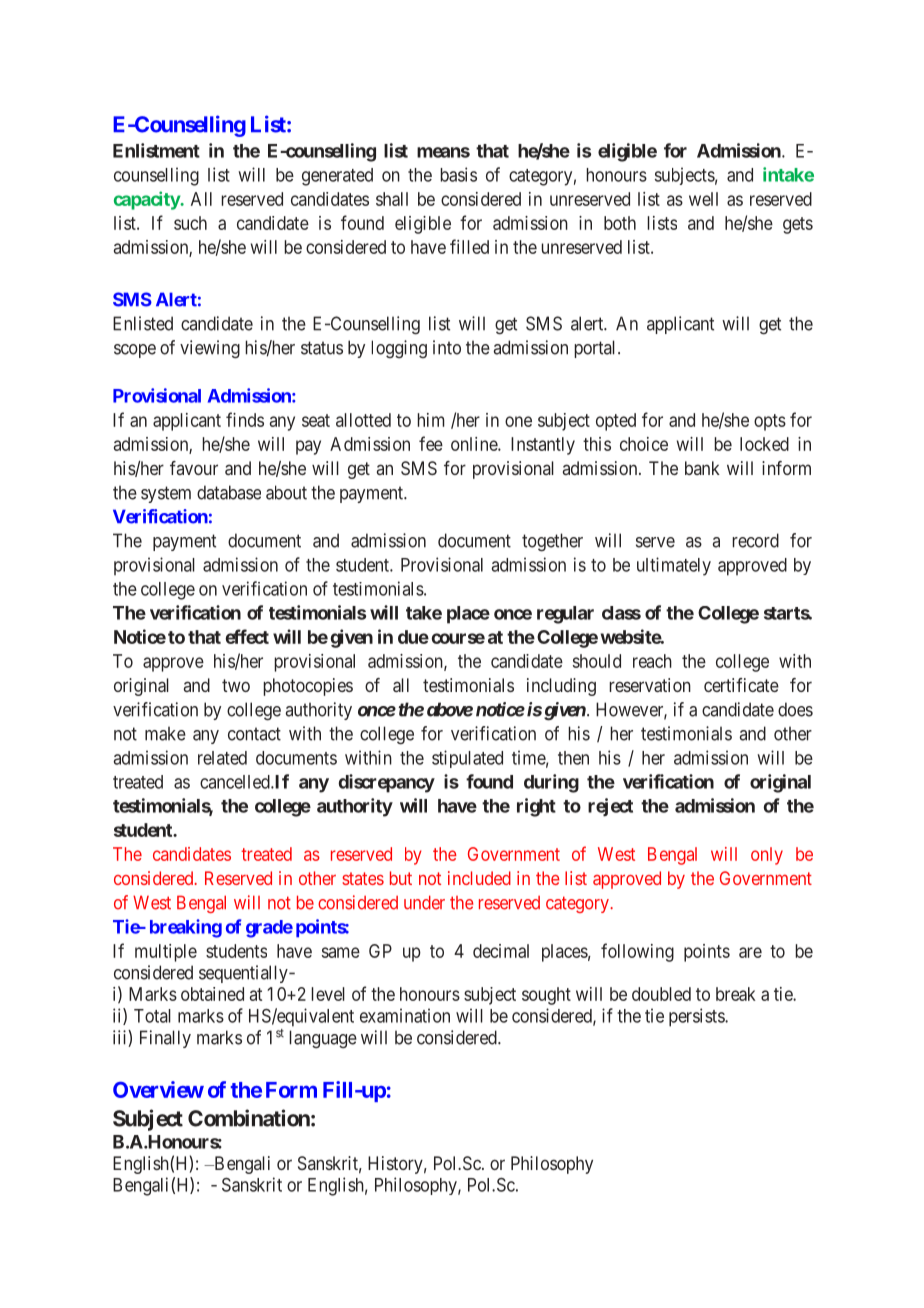 Image resolution: width=924 pixels, height=1308 pixels. I want to click on reach, so click(652, 661).
